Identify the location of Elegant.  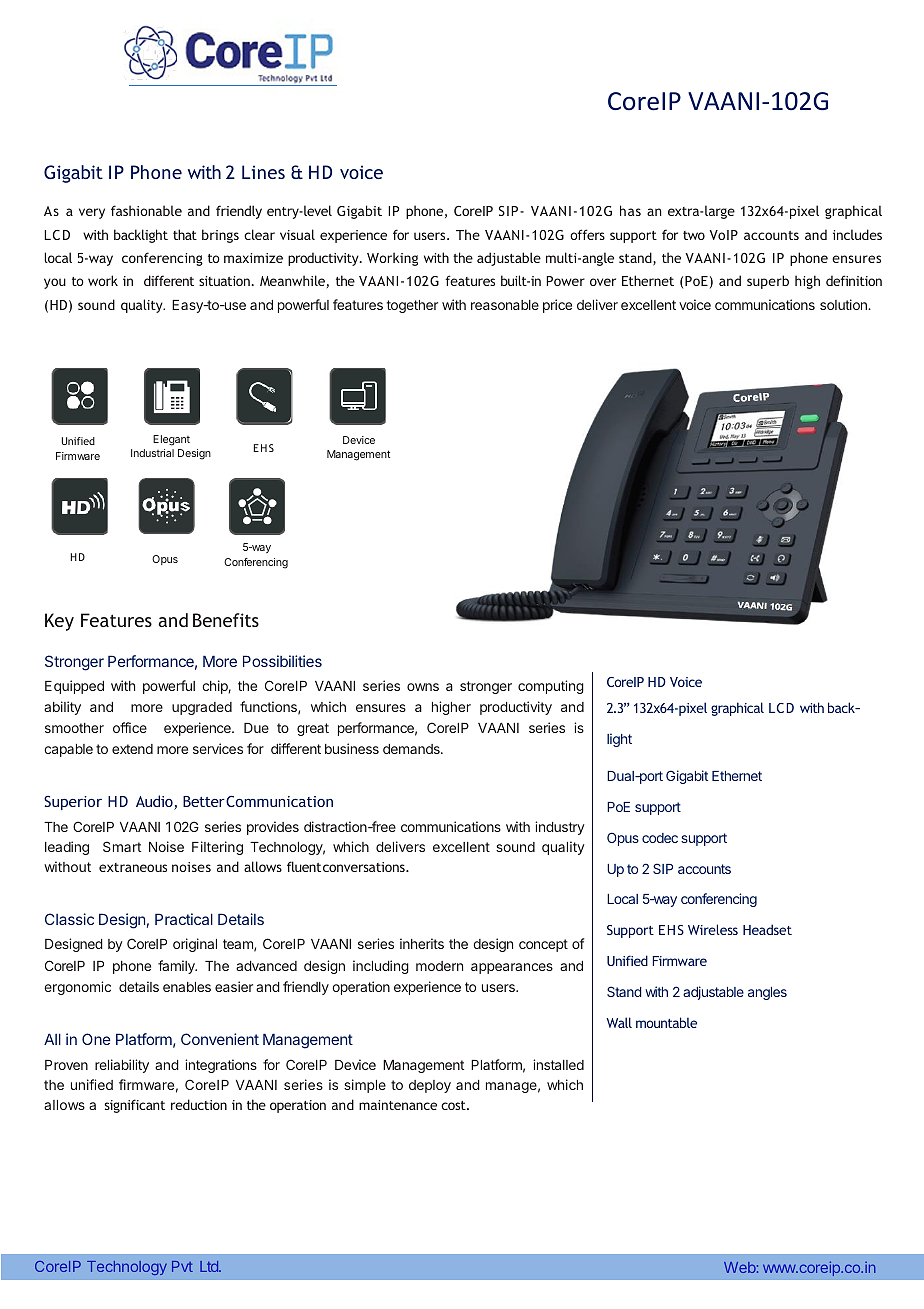
(171, 440).
